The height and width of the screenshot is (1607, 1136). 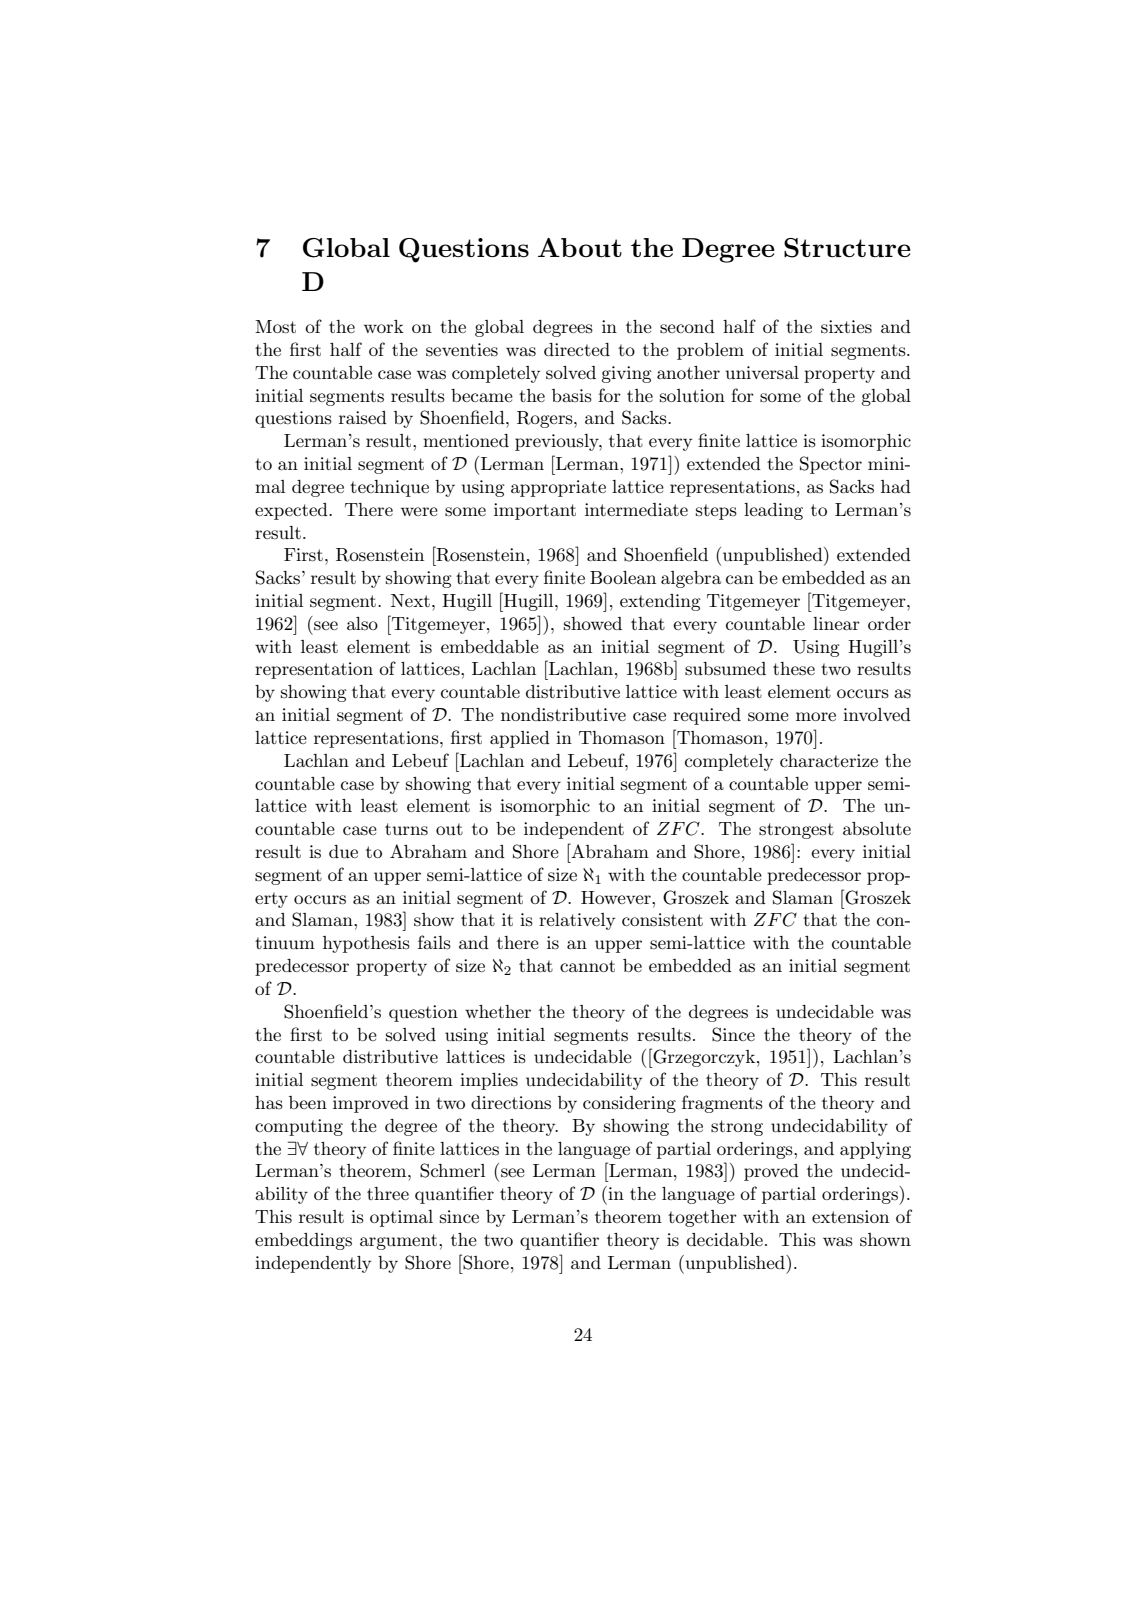 I want to click on work, so click(x=384, y=326).
